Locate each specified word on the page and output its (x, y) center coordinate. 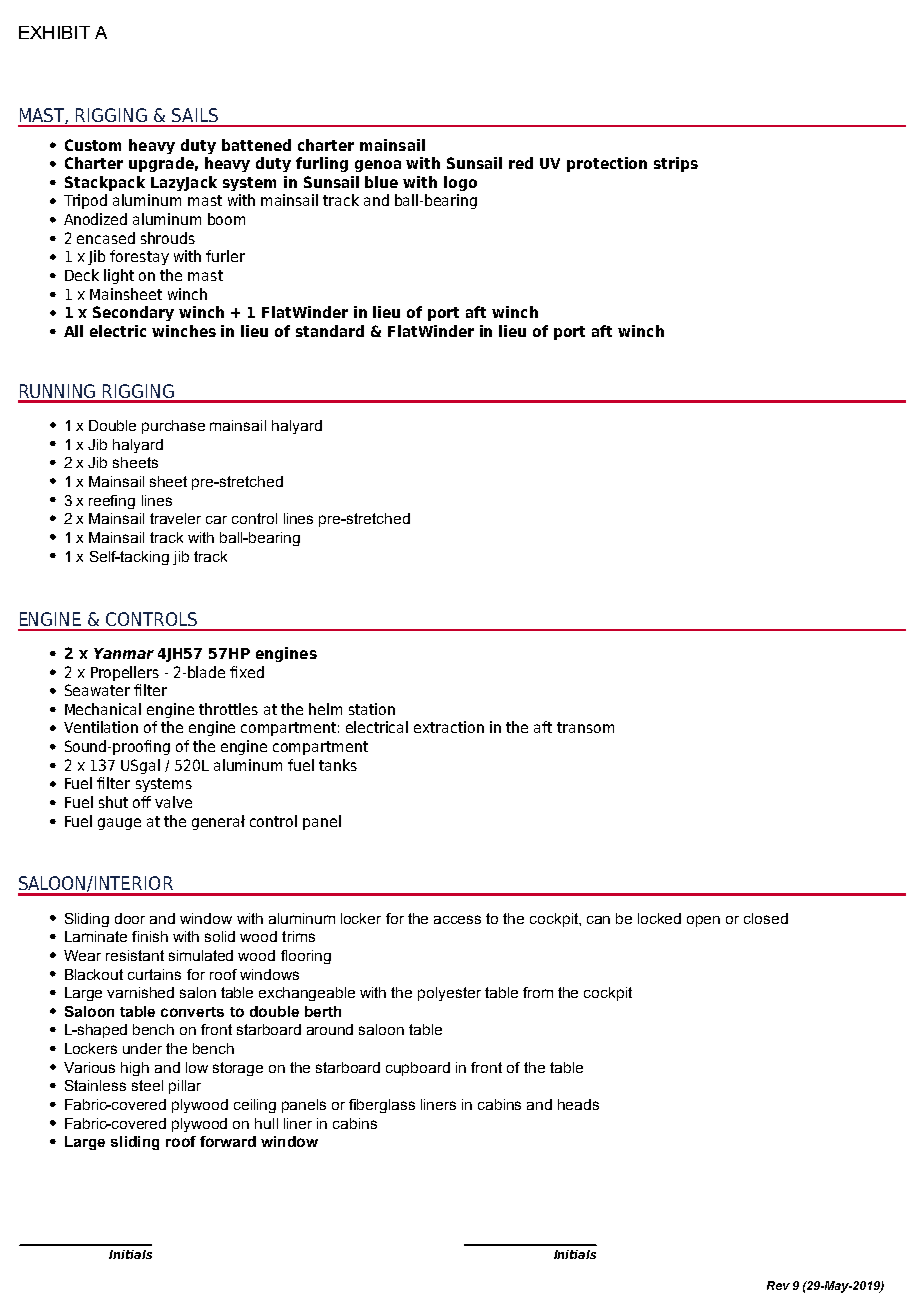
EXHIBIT (54, 32)
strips (676, 164)
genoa (378, 166)
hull (266, 1123)
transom (585, 727)
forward (228, 1141)
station (372, 709)
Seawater (97, 690)
